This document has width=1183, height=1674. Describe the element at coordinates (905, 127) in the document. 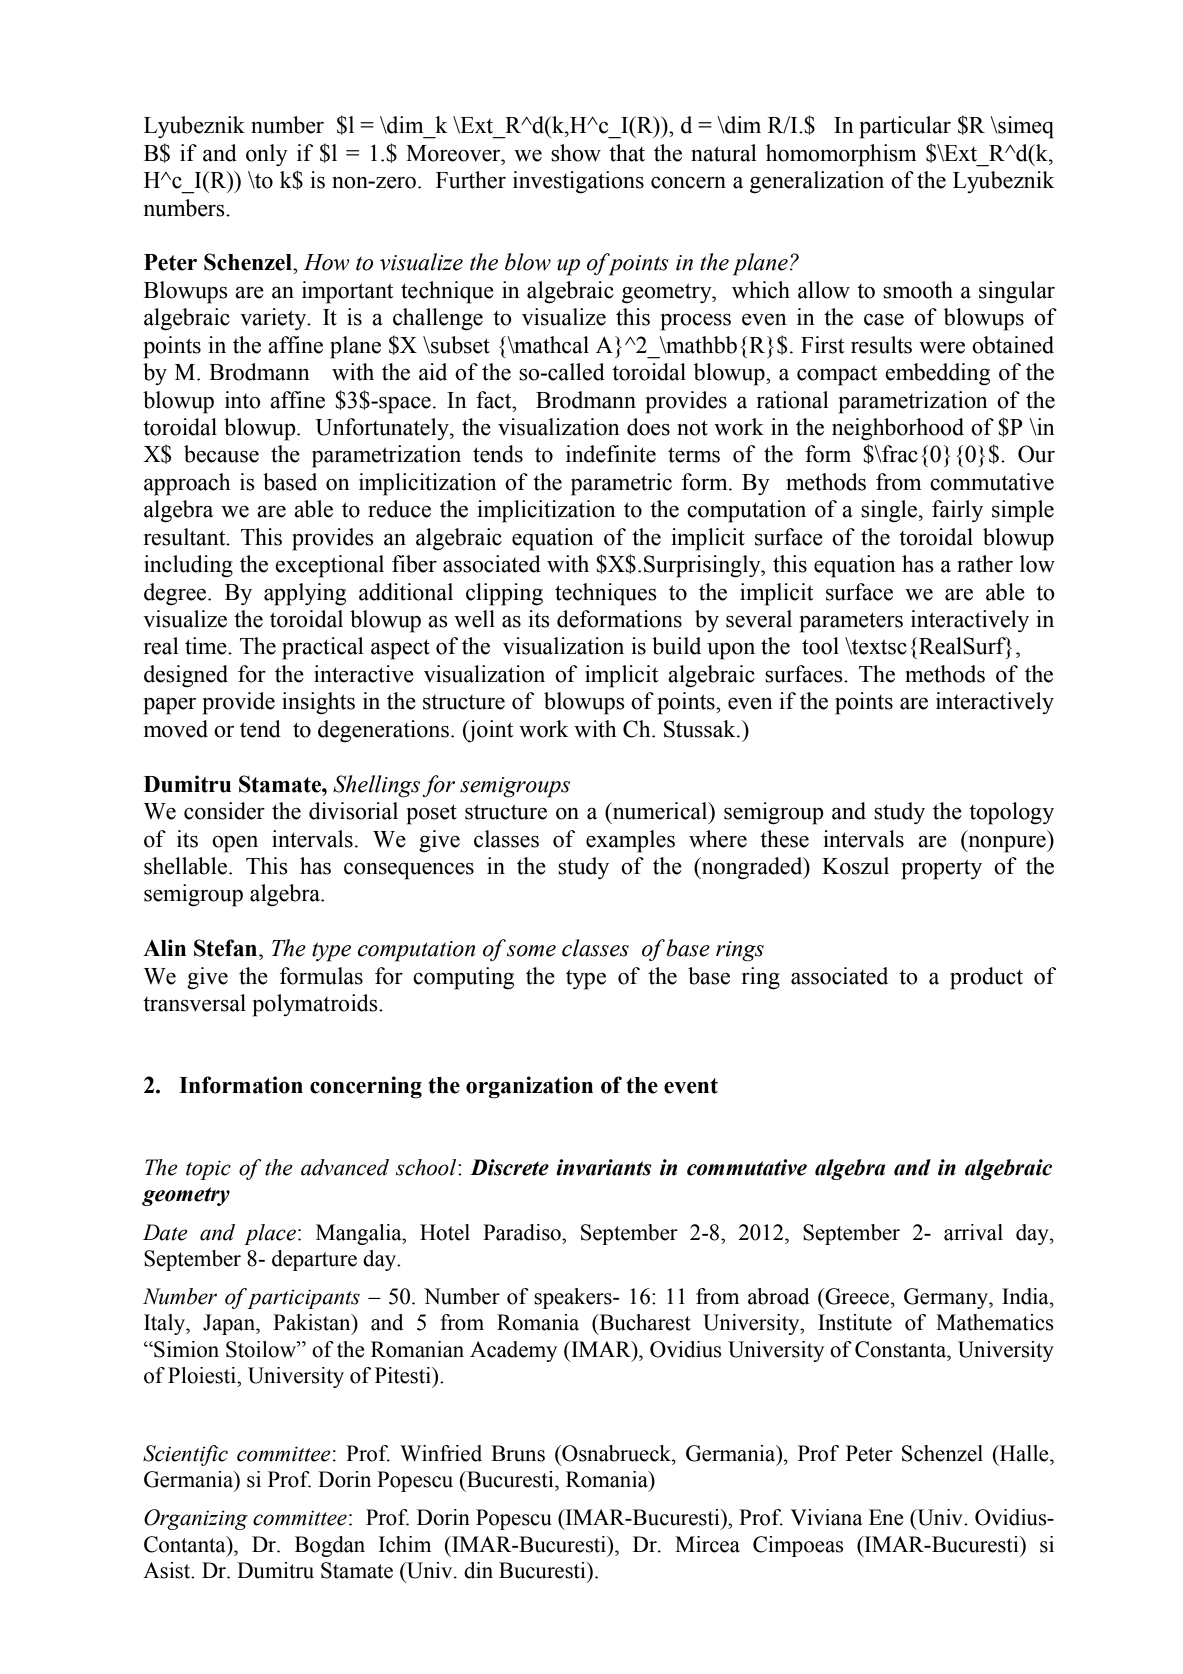

I see `particular` at that location.
